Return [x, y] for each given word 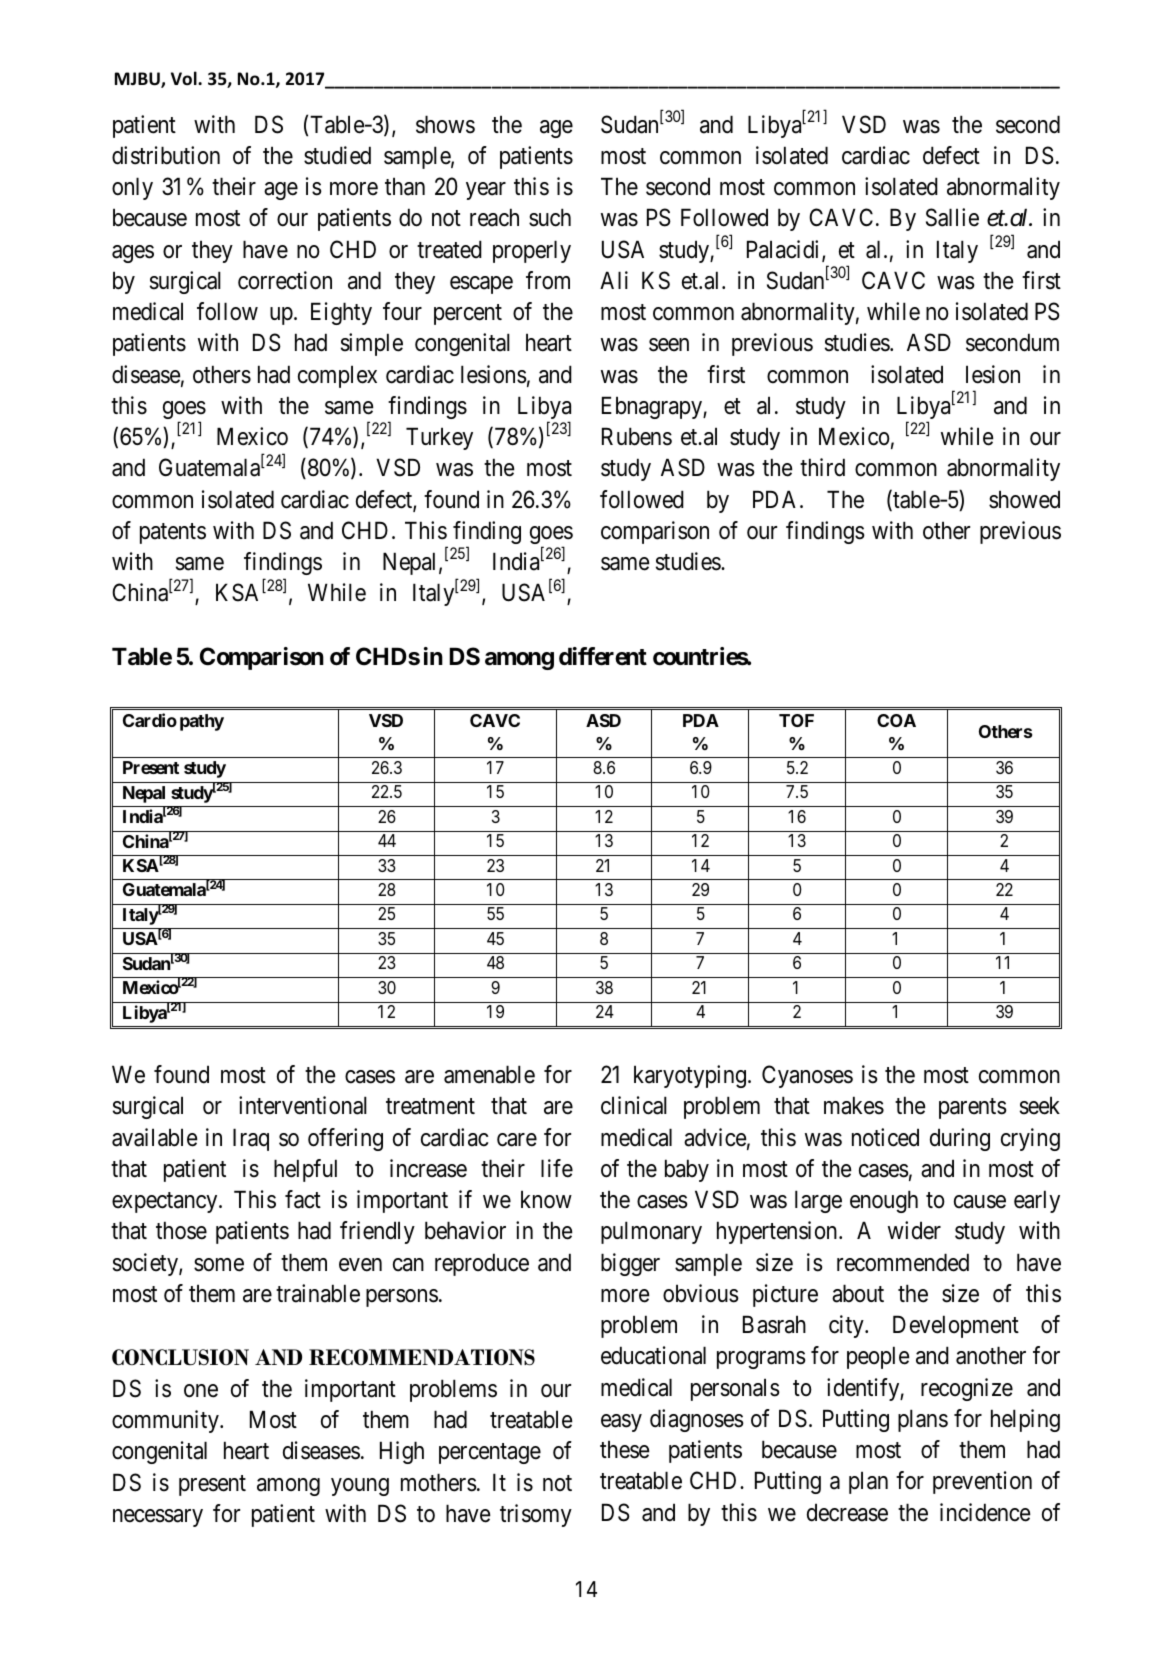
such [550, 217]
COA [896, 720]
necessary [158, 1518]
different [603, 656]
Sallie [952, 217]
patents [173, 533]
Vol [185, 78]
